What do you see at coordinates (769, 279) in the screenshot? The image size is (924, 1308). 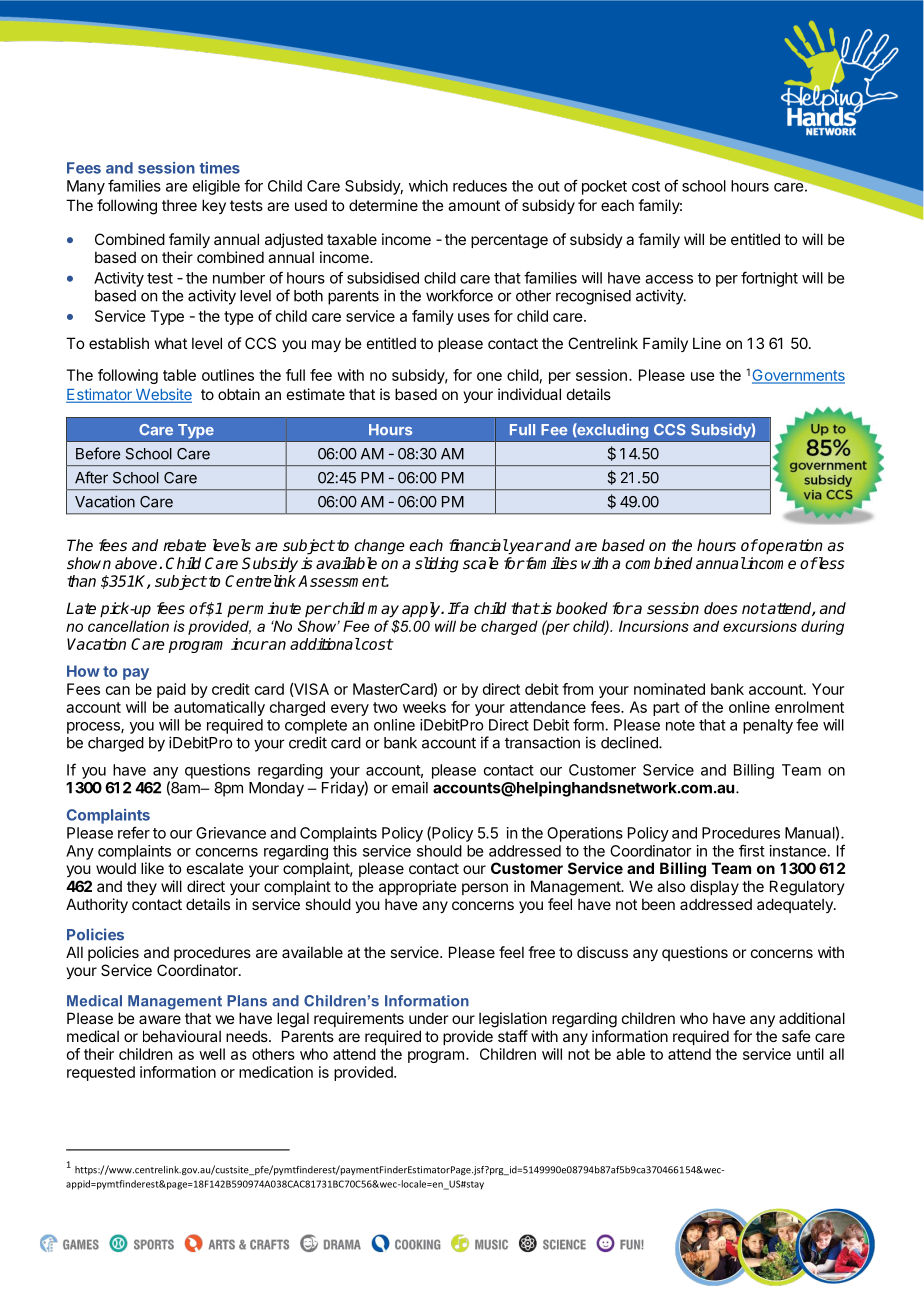 I see `fortnight` at bounding box center [769, 279].
